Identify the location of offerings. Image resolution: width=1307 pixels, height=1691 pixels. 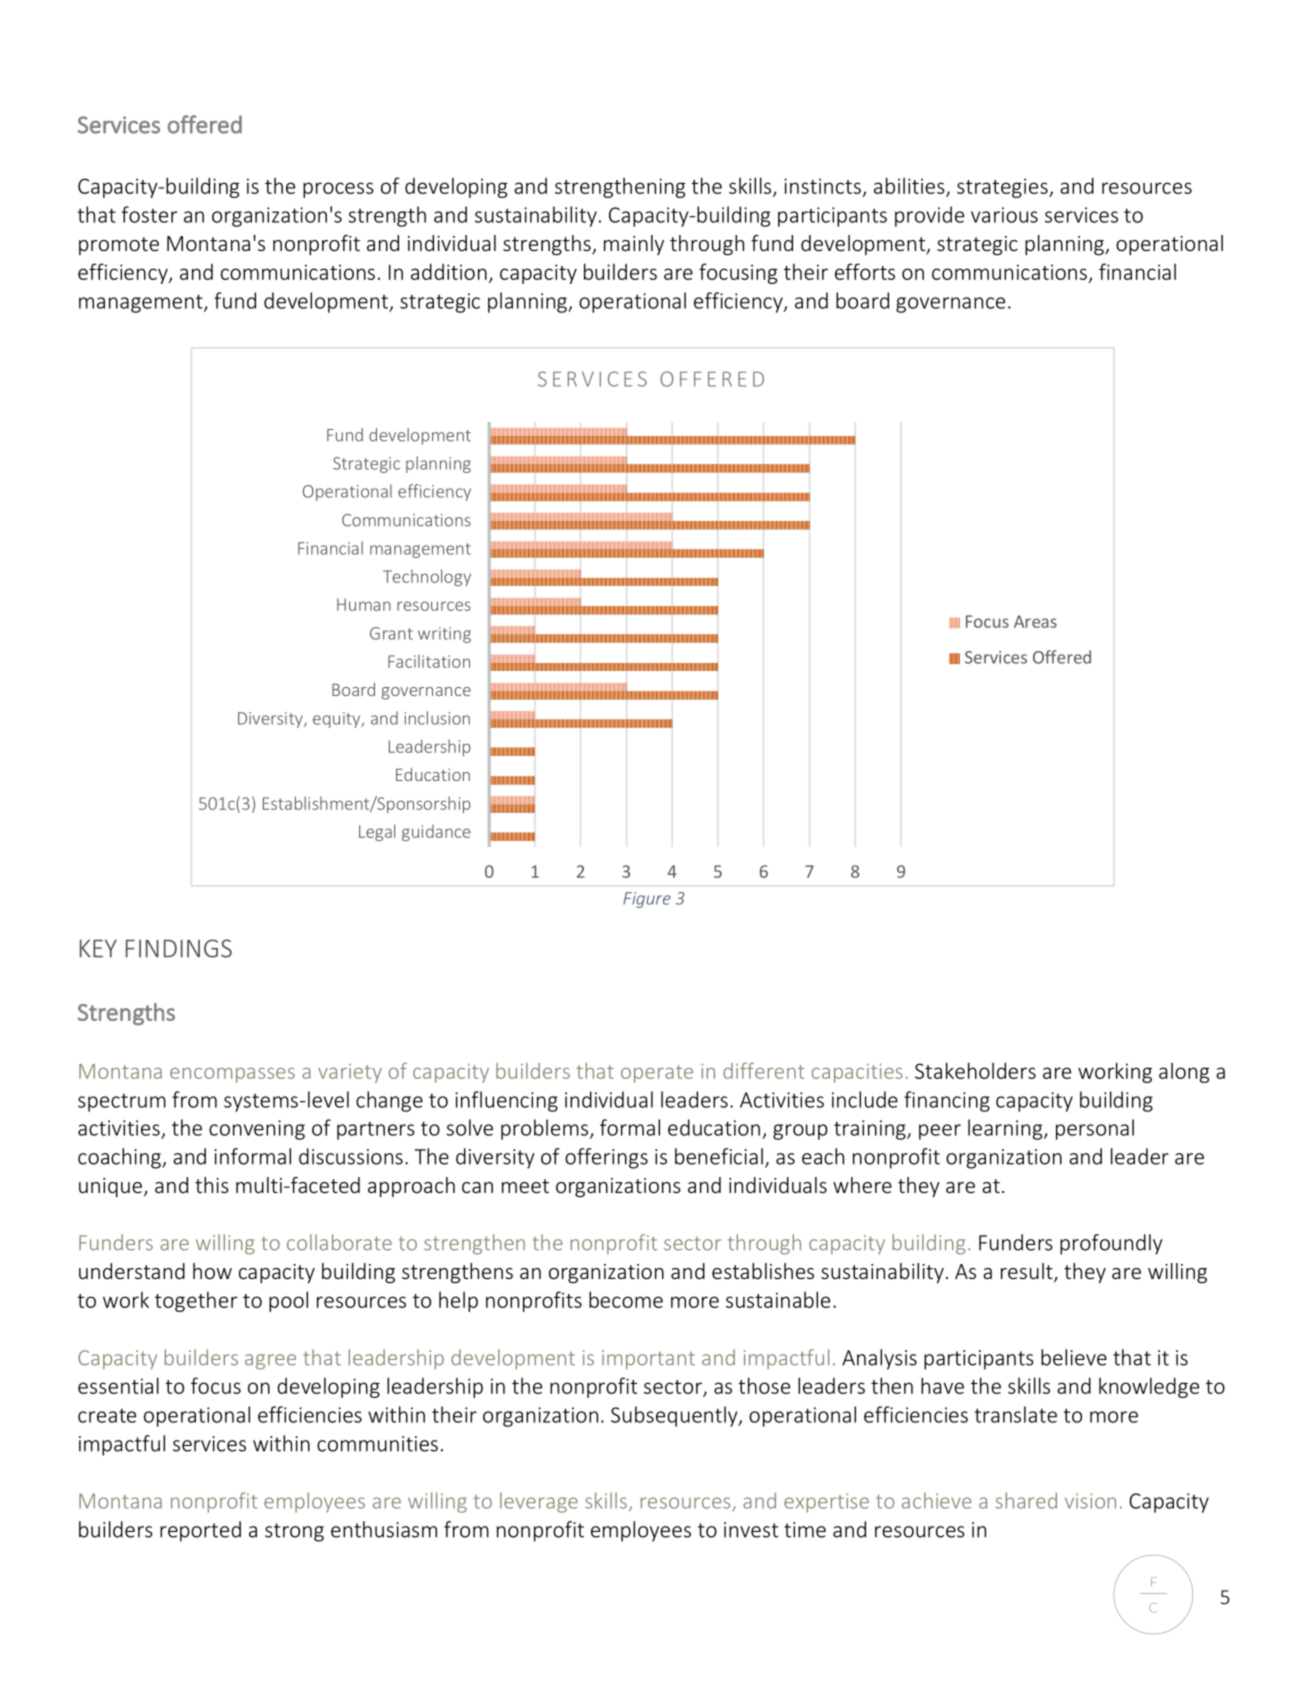
(606, 1158).
